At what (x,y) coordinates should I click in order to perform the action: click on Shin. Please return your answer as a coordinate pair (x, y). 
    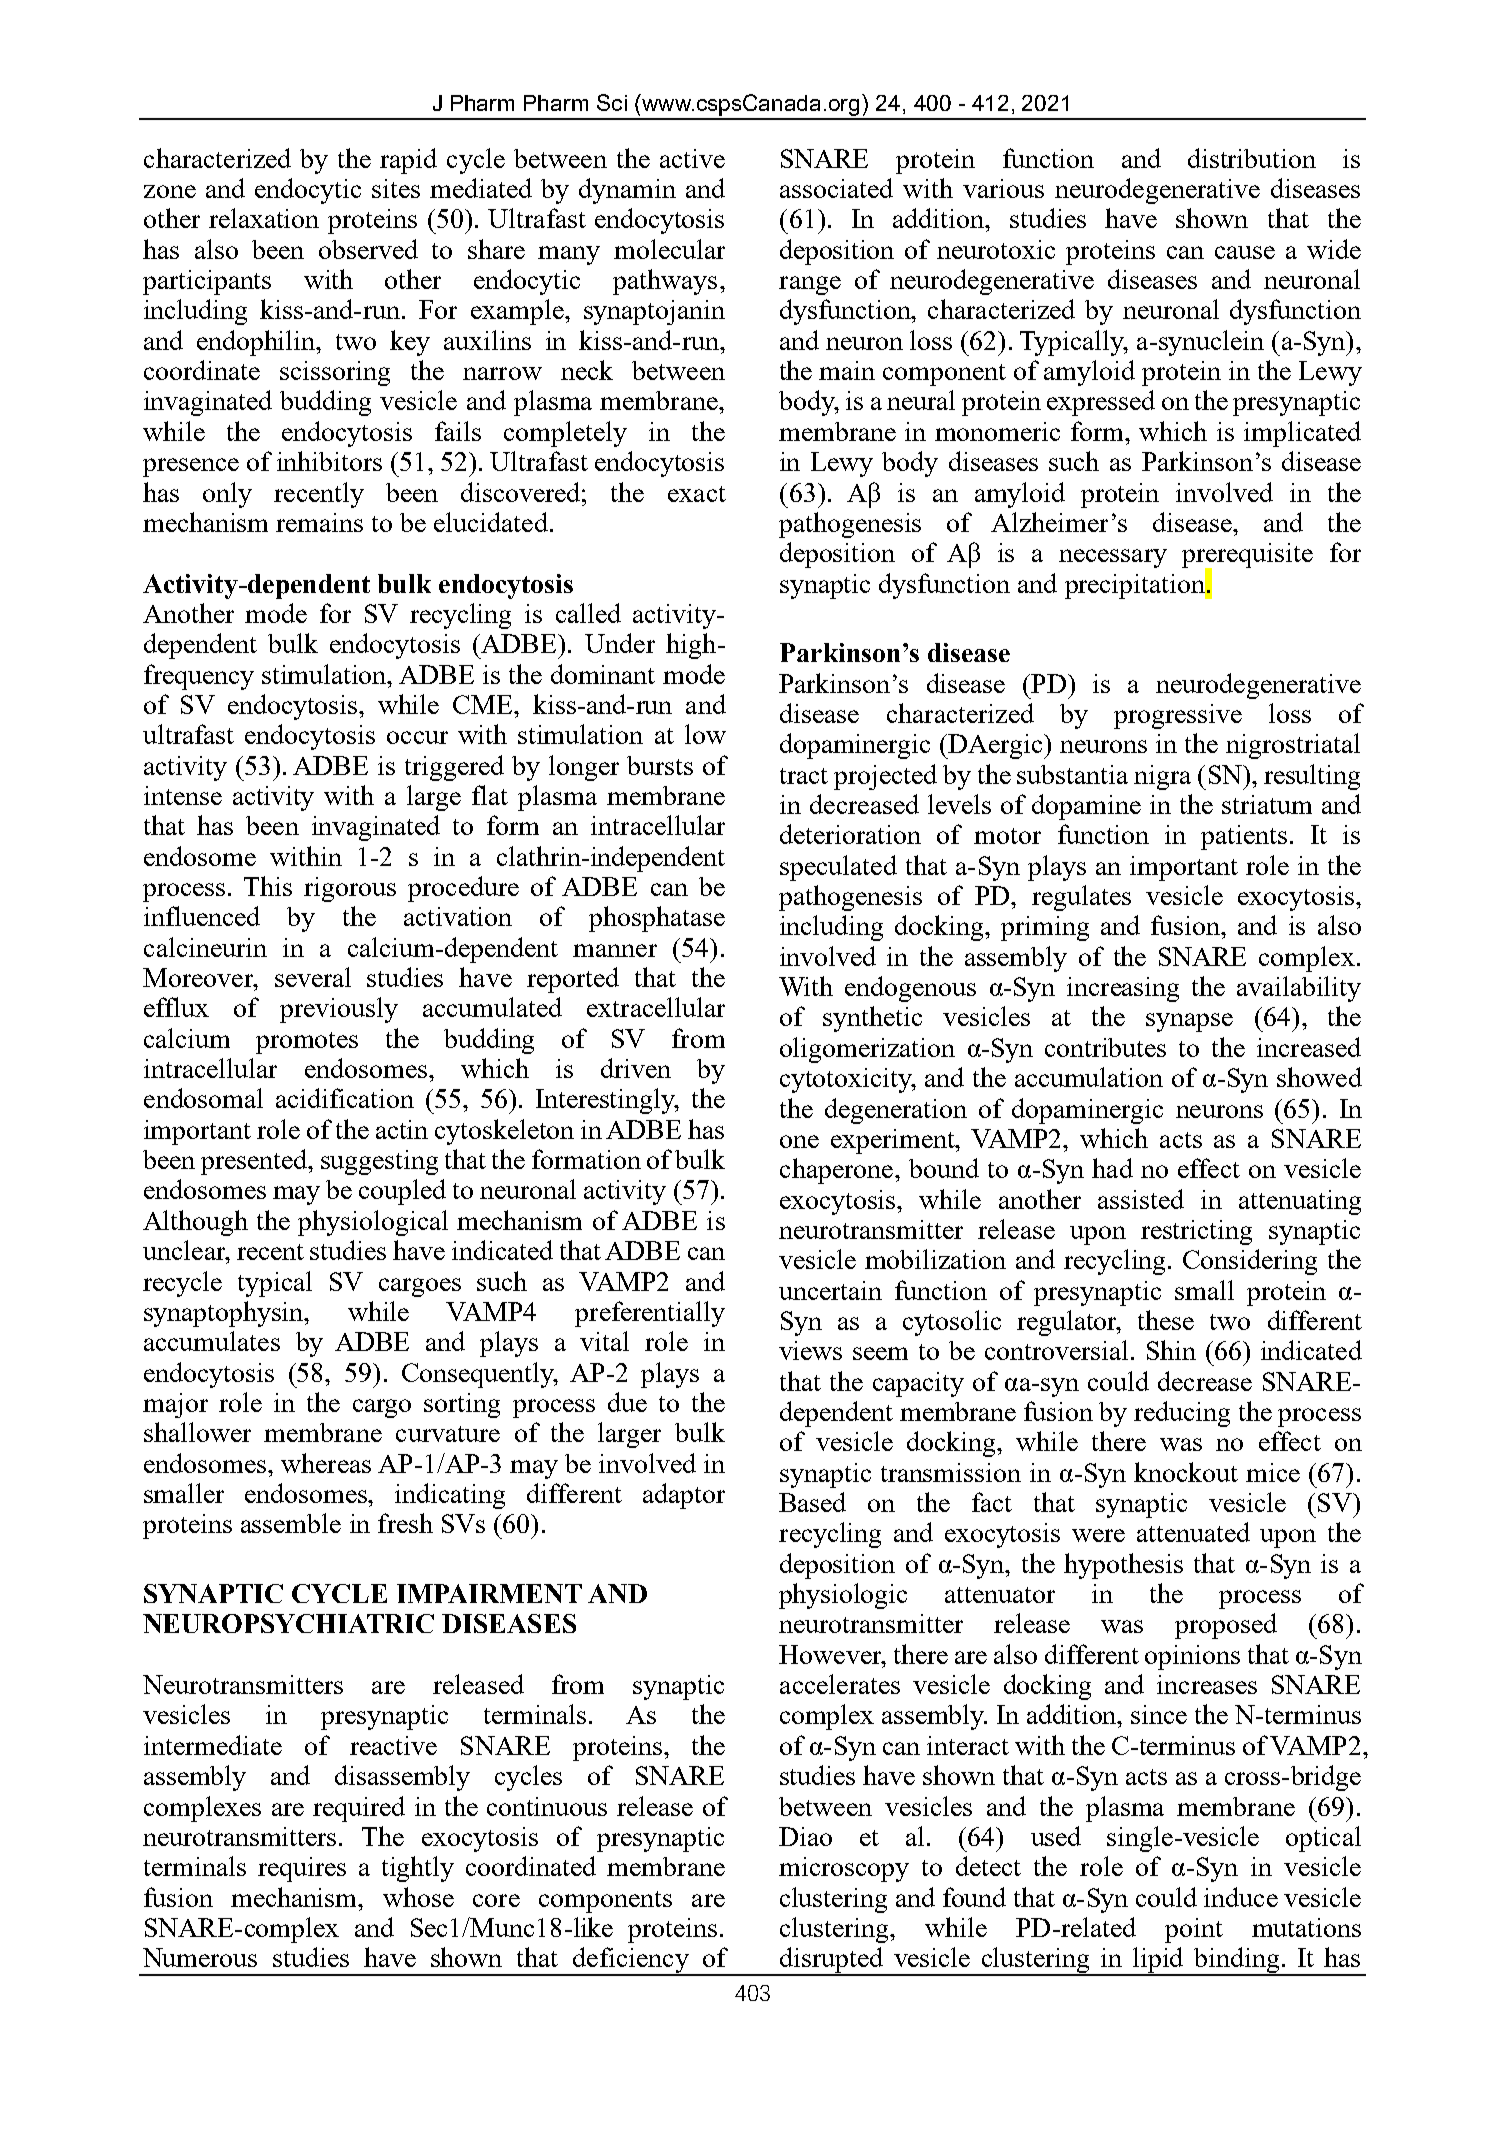
    Looking at the image, I should click on (1171, 1350).
